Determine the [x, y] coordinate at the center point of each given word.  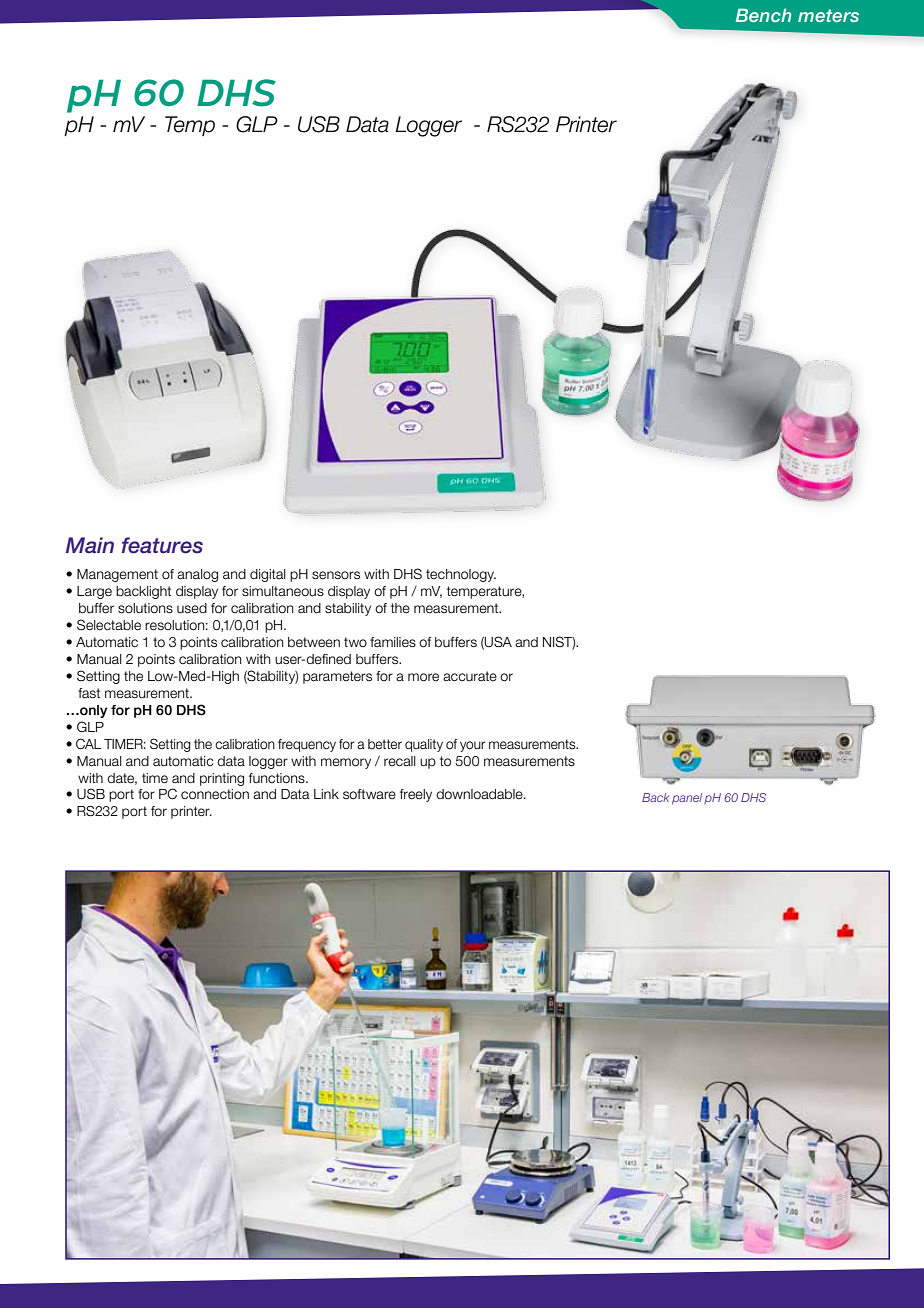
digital [268, 575]
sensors [336, 575]
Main [90, 545]
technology [461, 575]
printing [222, 779]
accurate [470, 676]
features [162, 545]
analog [197, 575]
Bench [764, 15]
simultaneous [283, 591]
